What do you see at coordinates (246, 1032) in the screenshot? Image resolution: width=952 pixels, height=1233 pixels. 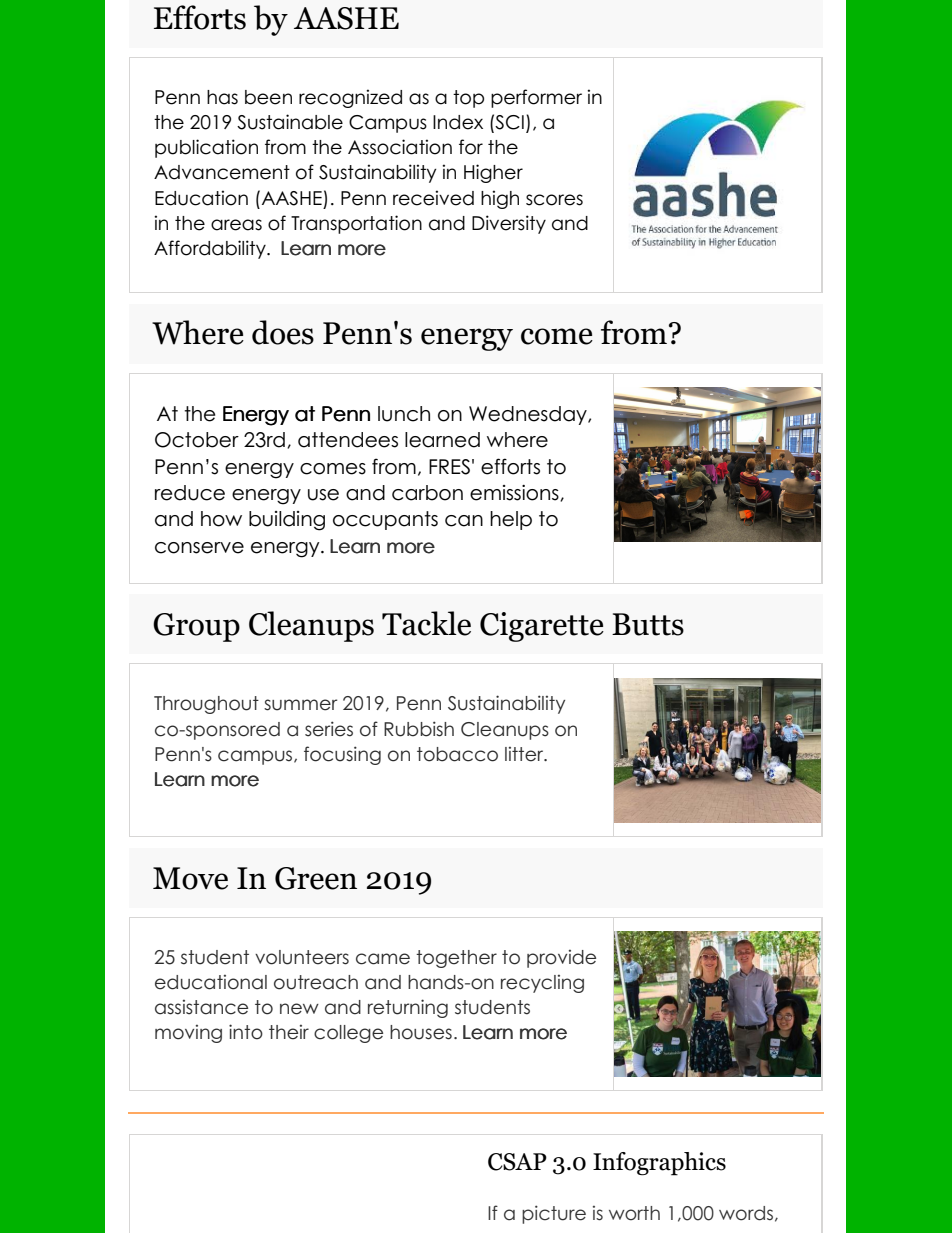 I see `into` at bounding box center [246, 1032].
